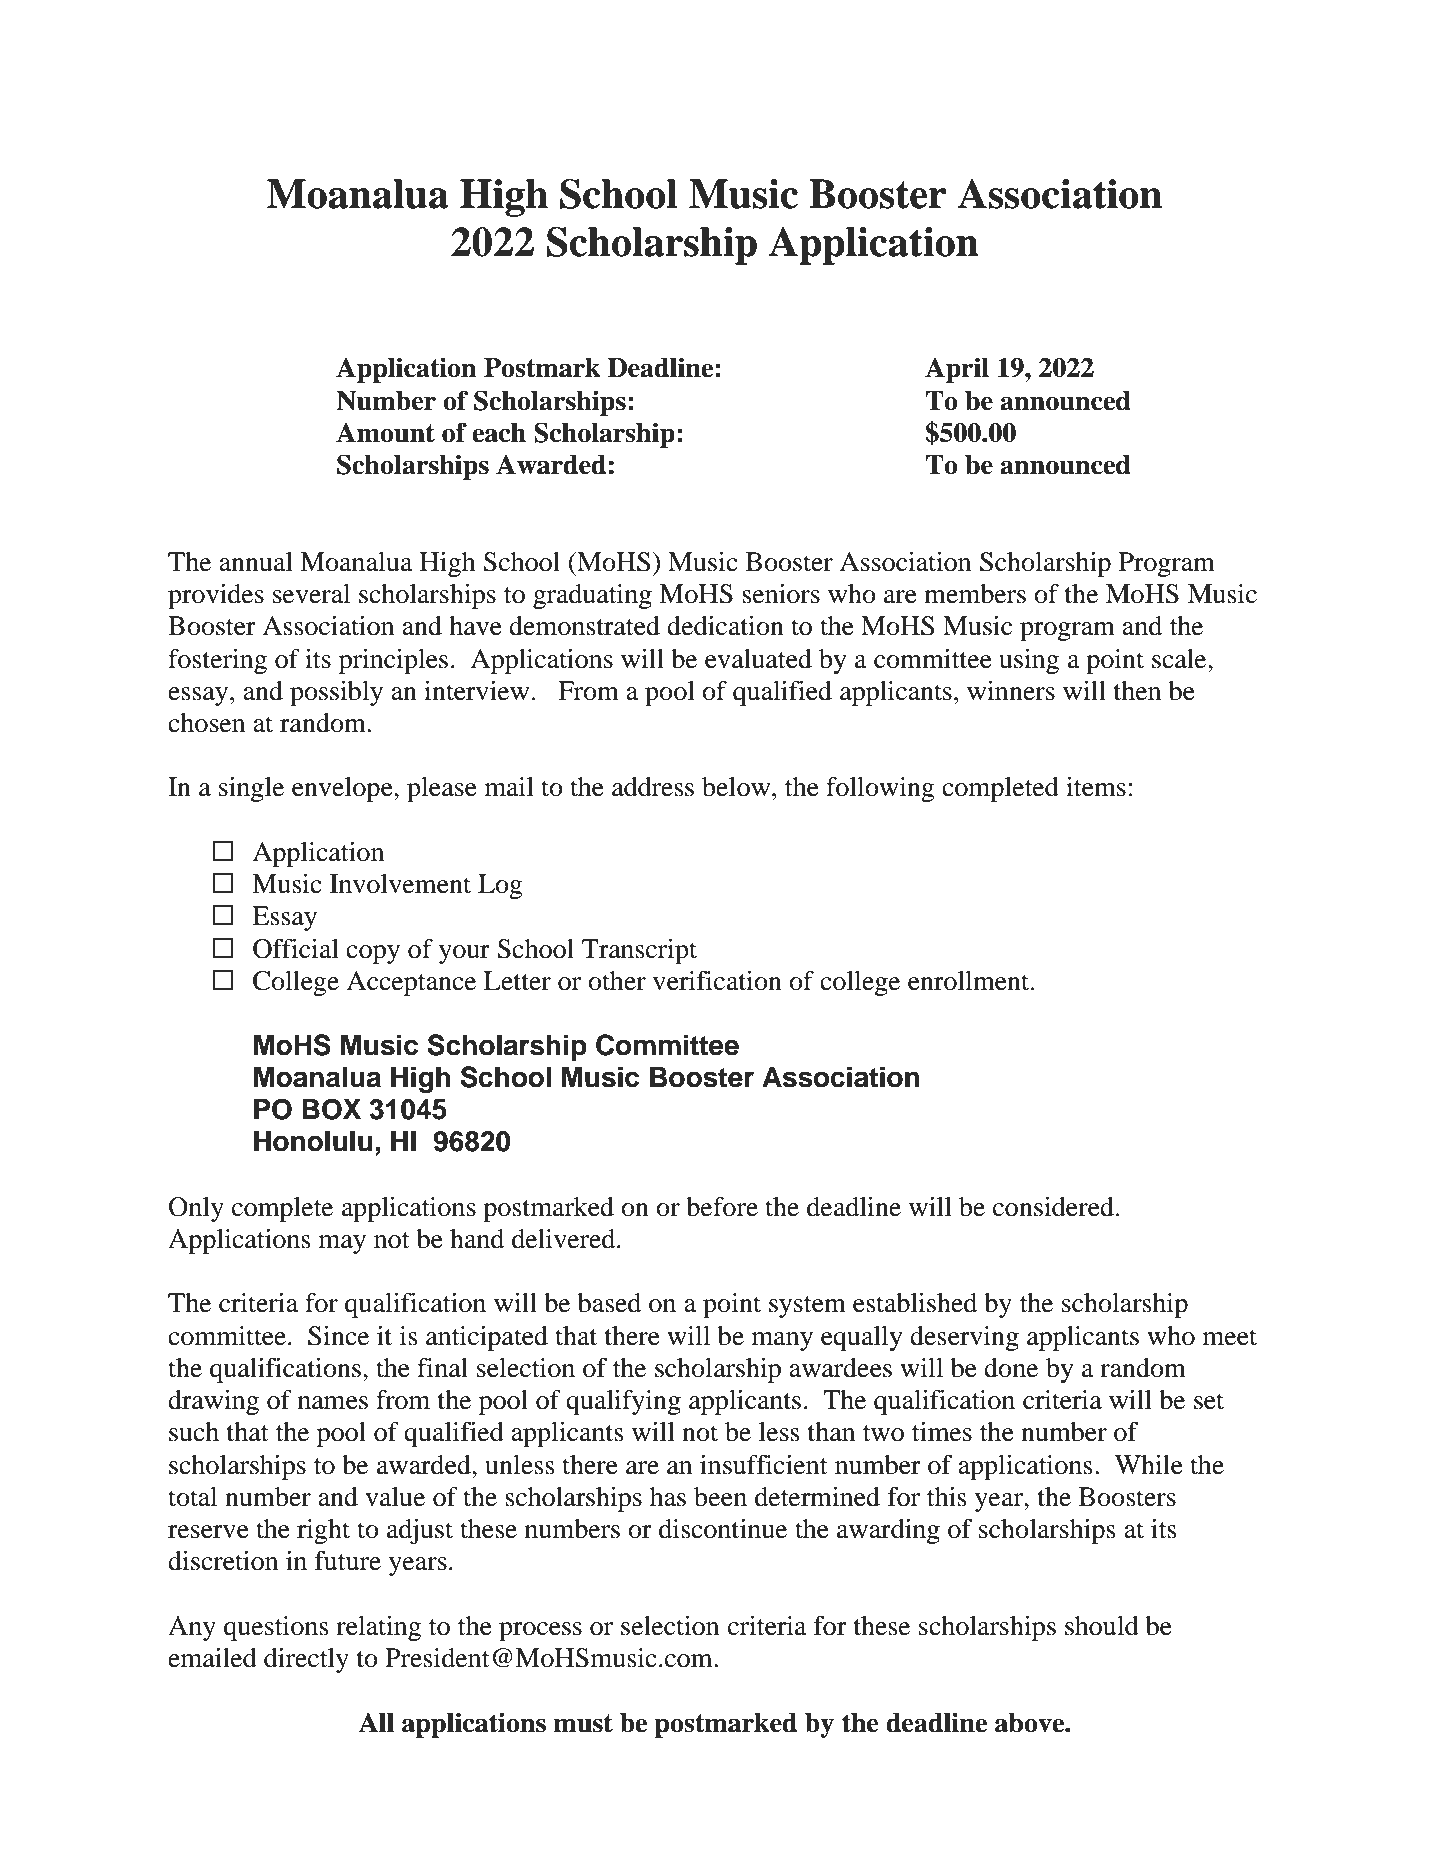 This screenshot has width=1430, height=1851. I want to click on below, so click(737, 787).
